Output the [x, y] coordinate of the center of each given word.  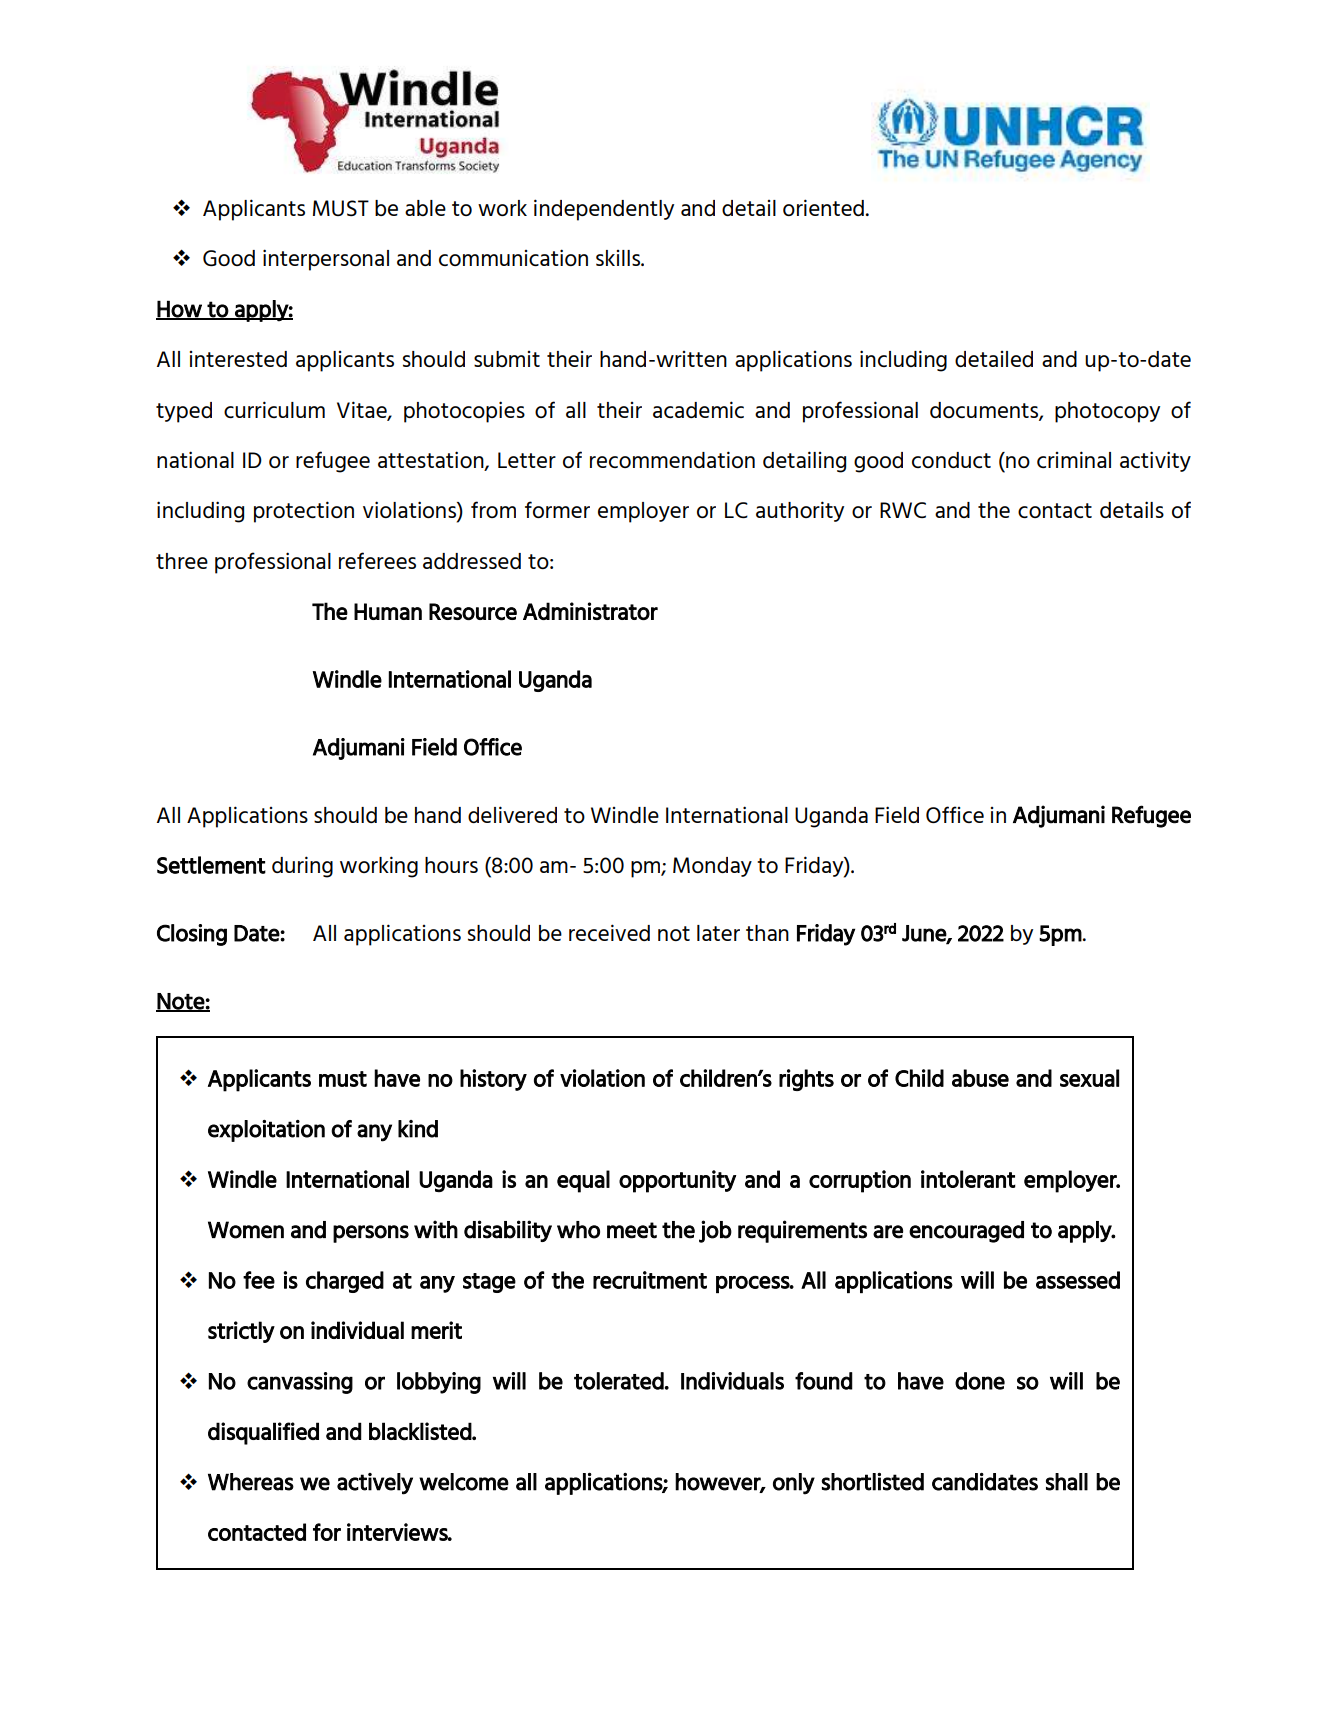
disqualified [263, 1433]
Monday [712, 867]
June [925, 934]
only [794, 1484]
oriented [823, 207]
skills [619, 258]
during [302, 867]
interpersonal [326, 260]
